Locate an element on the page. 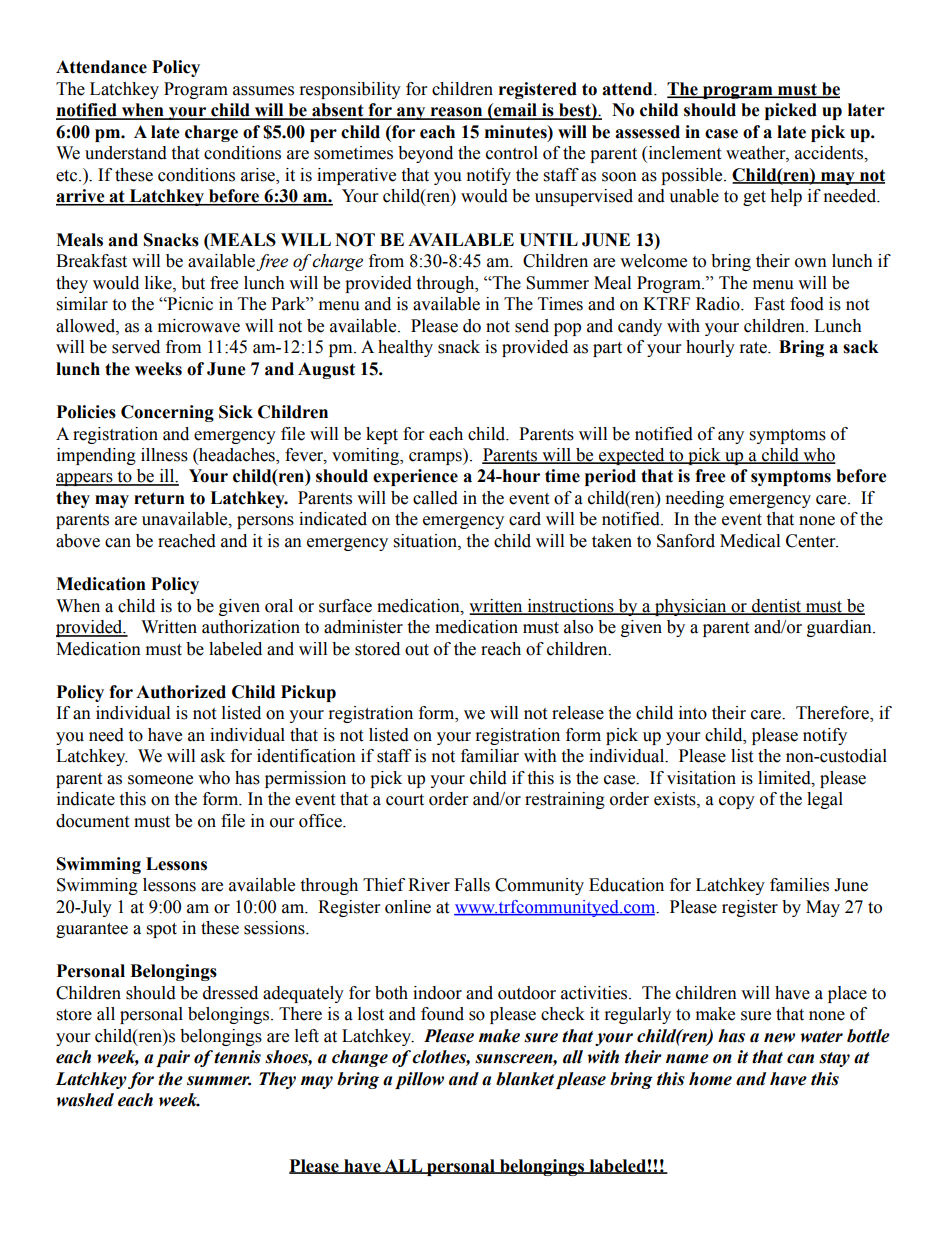 This document has height=1233, width=952. inclement is located at coordinates (683, 154).
